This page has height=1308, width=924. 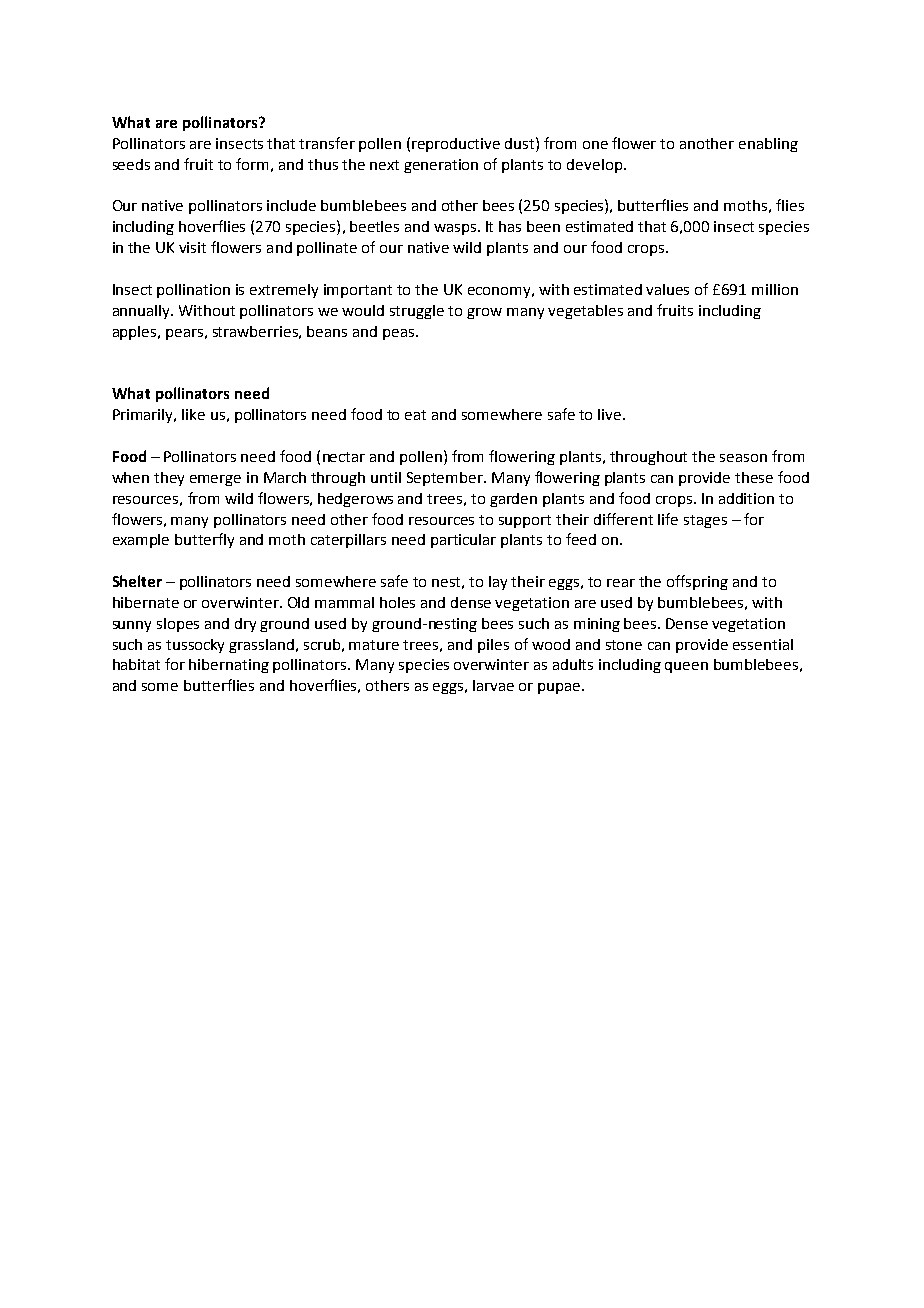 What do you see at coordinates (193, 414) in the page?
I see `like` at bounding box center [193, 414].
